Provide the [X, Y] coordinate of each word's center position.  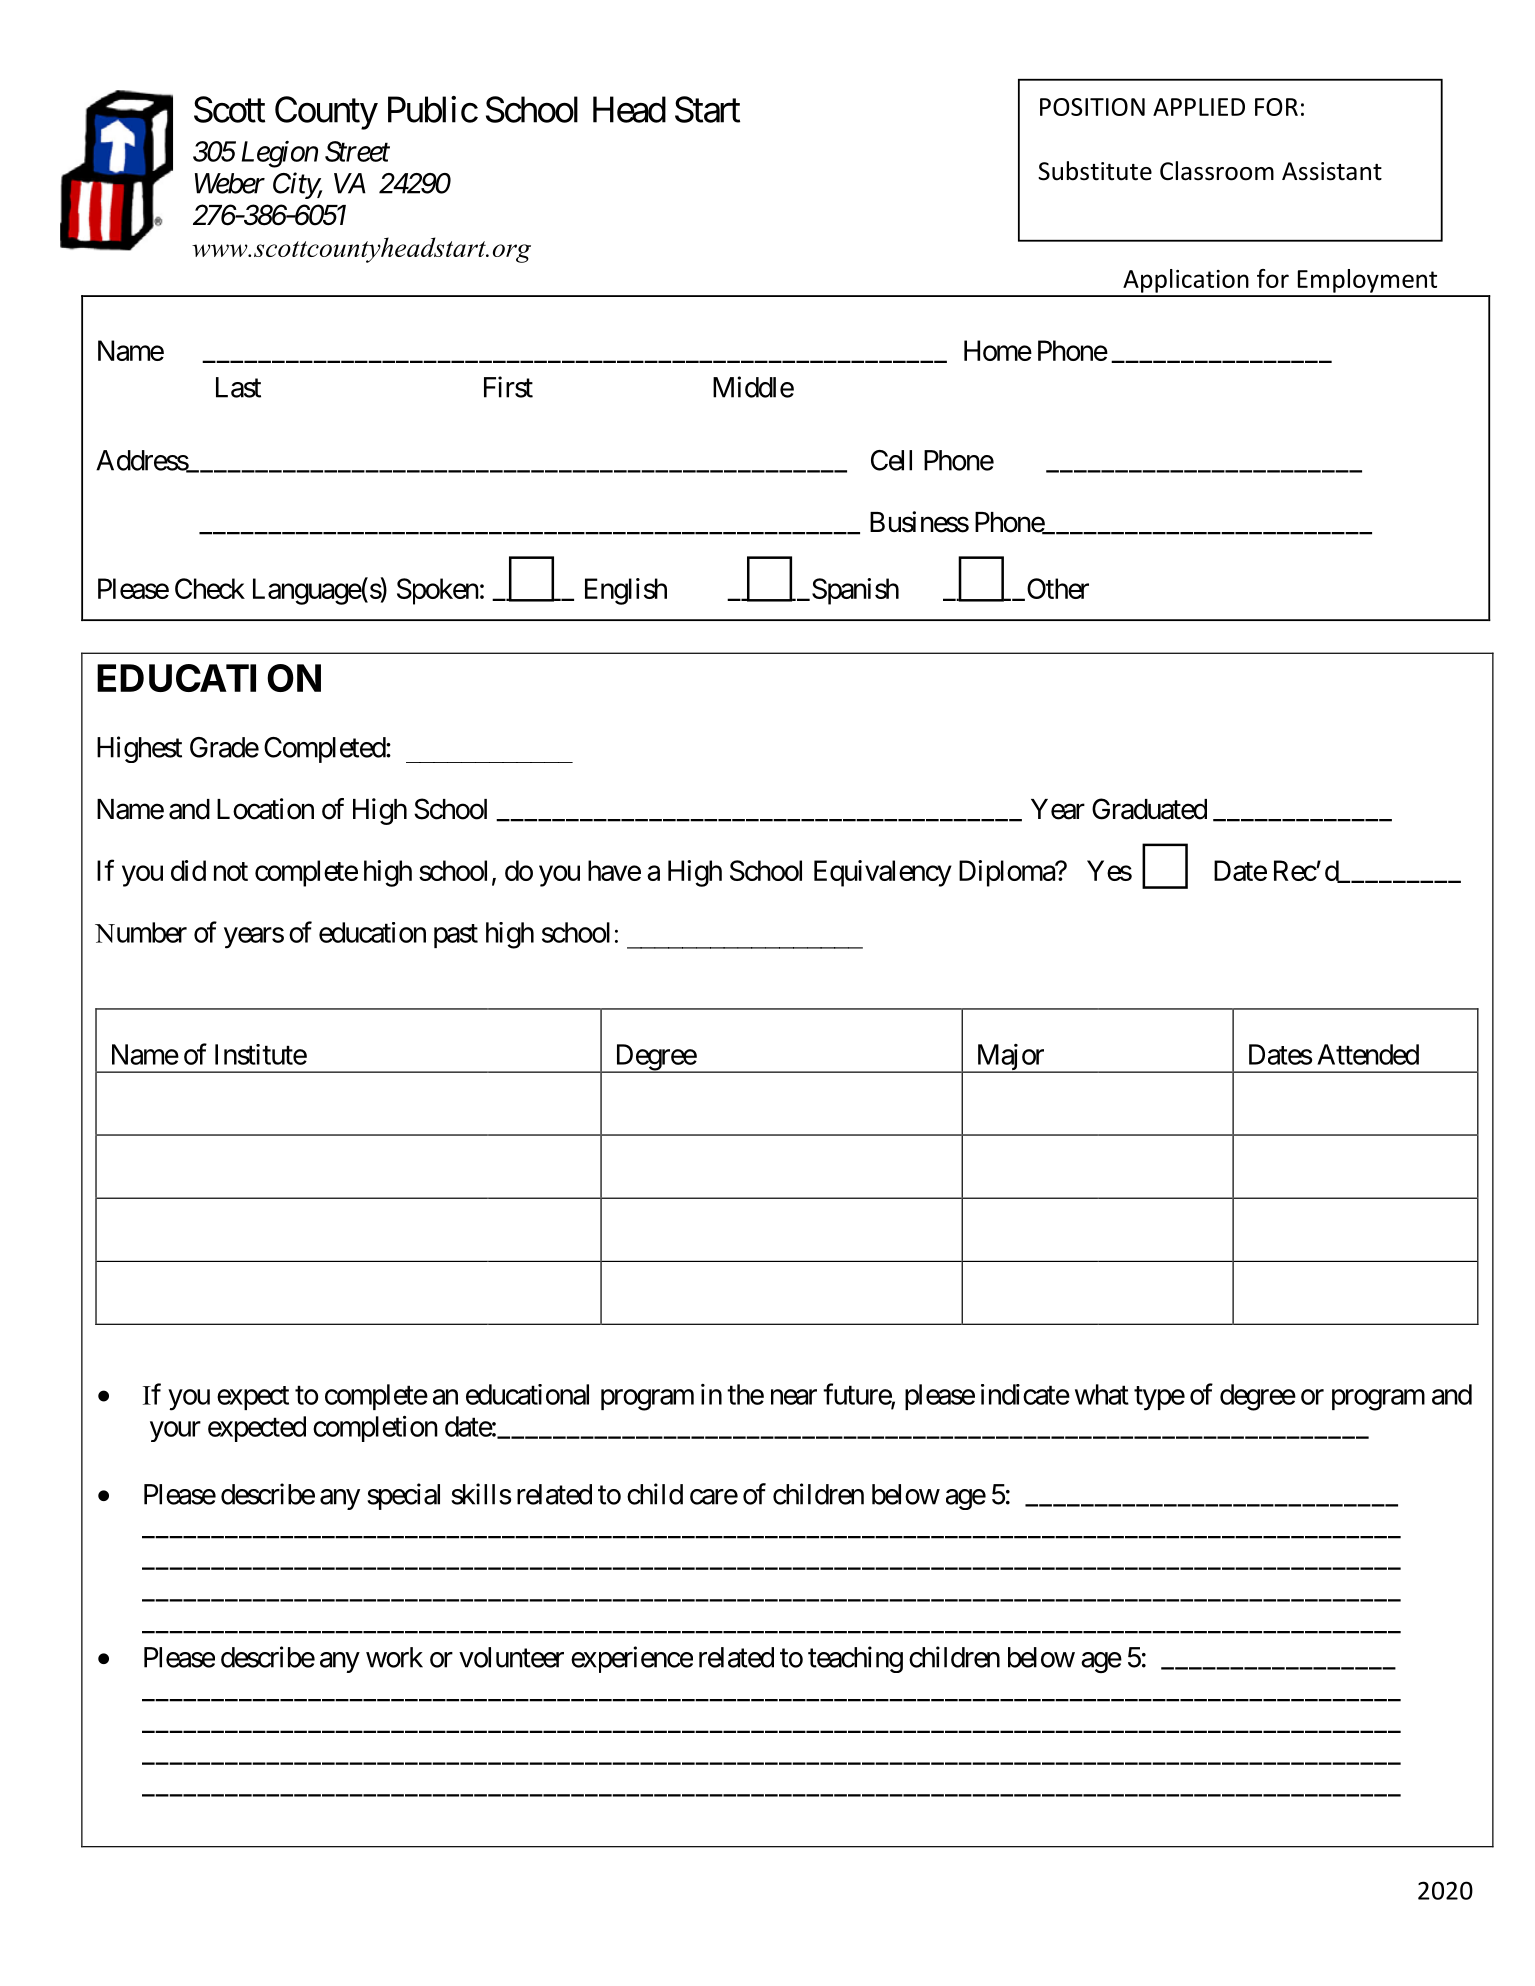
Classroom [1217, 171]
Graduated [1149, 809]
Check [210, 588]
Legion [280, 154]
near [794, 1397]
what [1102, 1394]
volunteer [511, 1657]
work [394, 1657]
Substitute [1095, 171]
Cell [891, 460]
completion [375, 1428]
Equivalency [883, 873]
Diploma [1007, 873]
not [231, 871]
